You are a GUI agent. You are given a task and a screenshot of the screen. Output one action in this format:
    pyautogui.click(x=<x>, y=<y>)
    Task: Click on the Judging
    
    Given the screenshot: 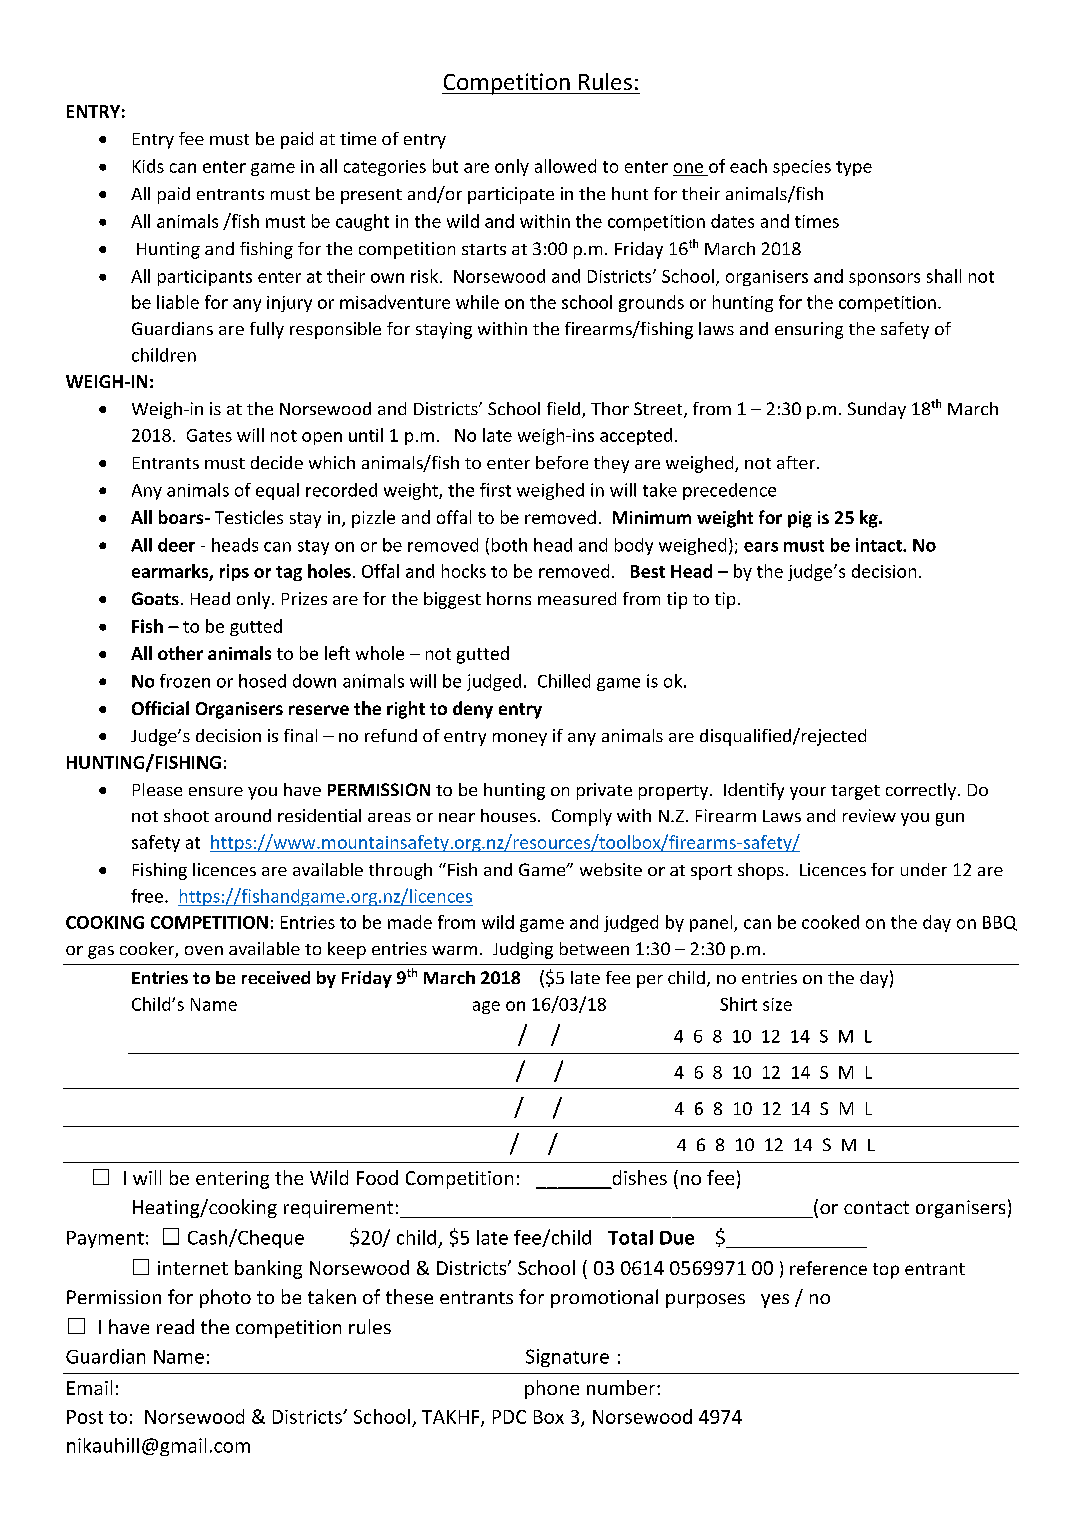 What is the action you would take?
    pyautogui.click(x=523, y=950)
